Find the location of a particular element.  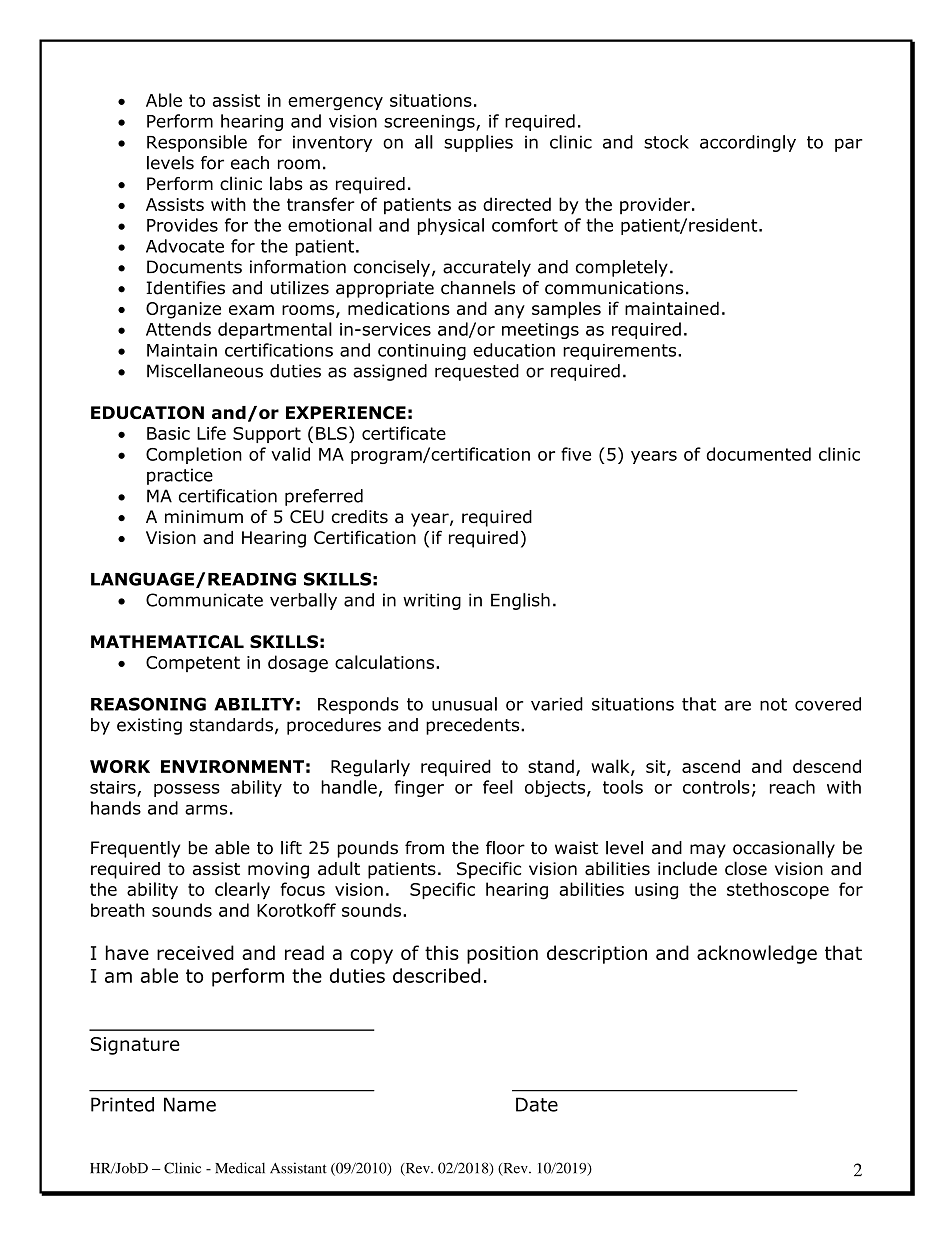

supplies is located at coordinates (478, 143).
